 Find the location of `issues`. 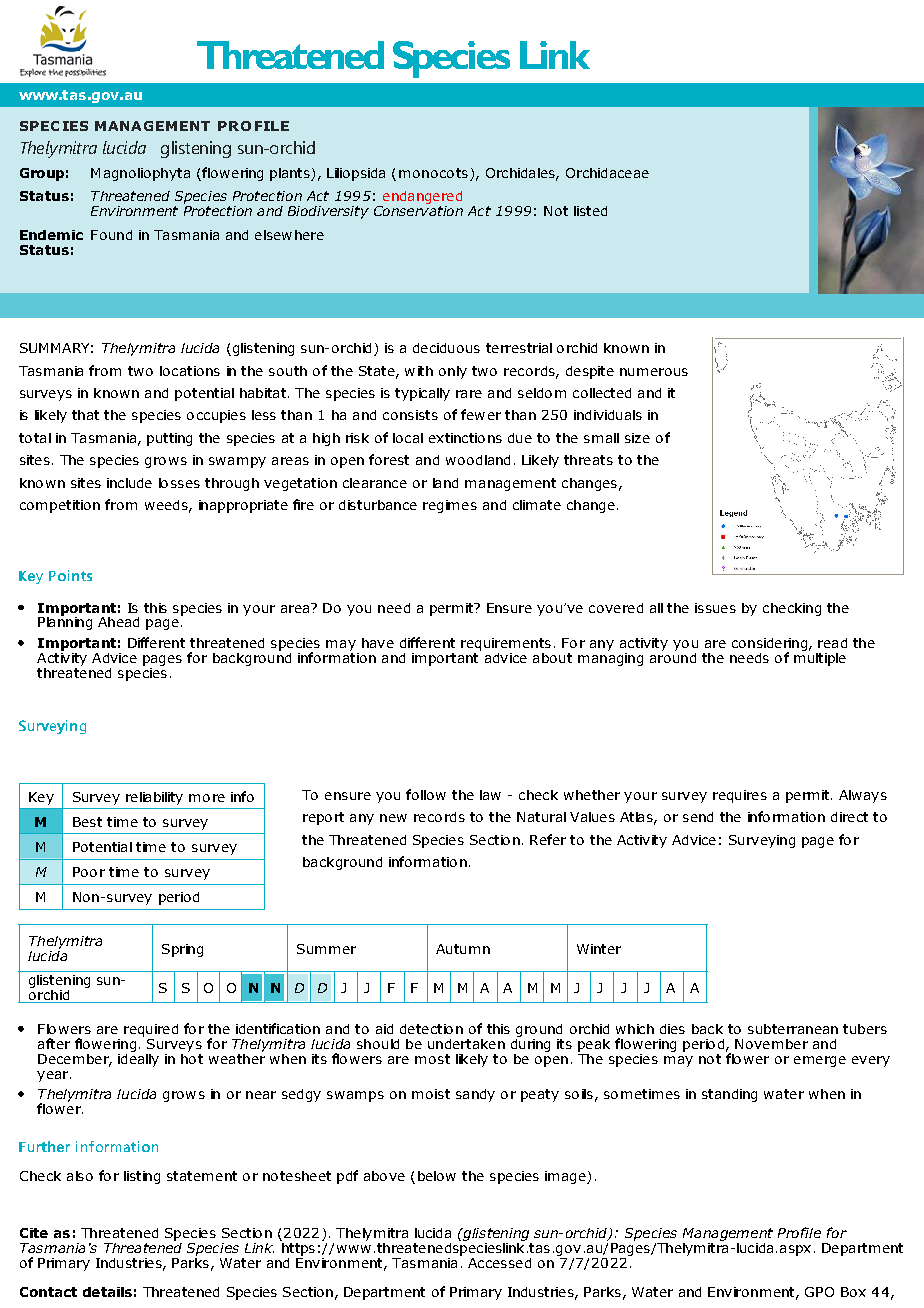

issues is located at coordinates (715, 608).
